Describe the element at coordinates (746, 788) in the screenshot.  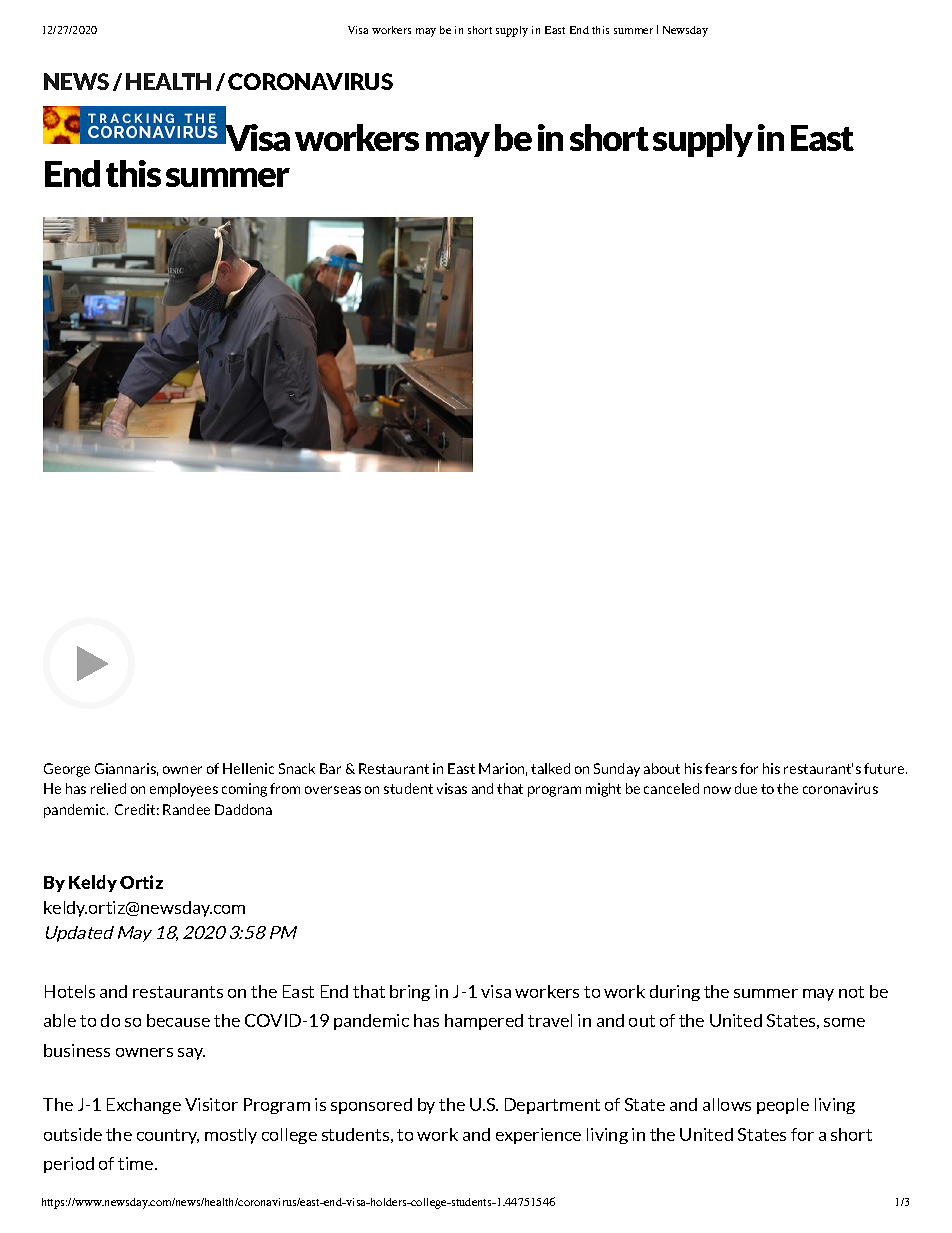
I see `due` at that location.
